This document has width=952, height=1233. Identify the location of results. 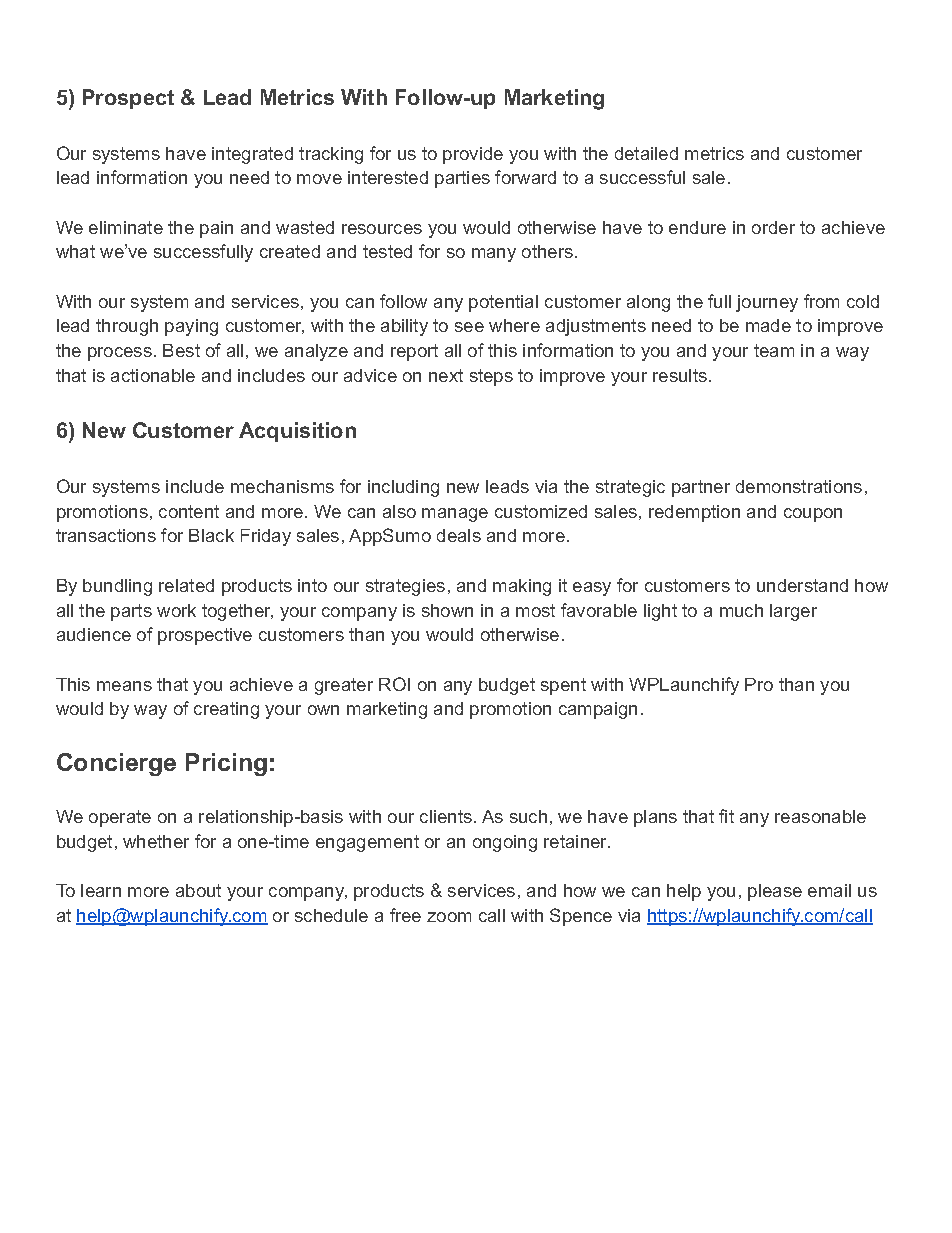
(680, 375).
